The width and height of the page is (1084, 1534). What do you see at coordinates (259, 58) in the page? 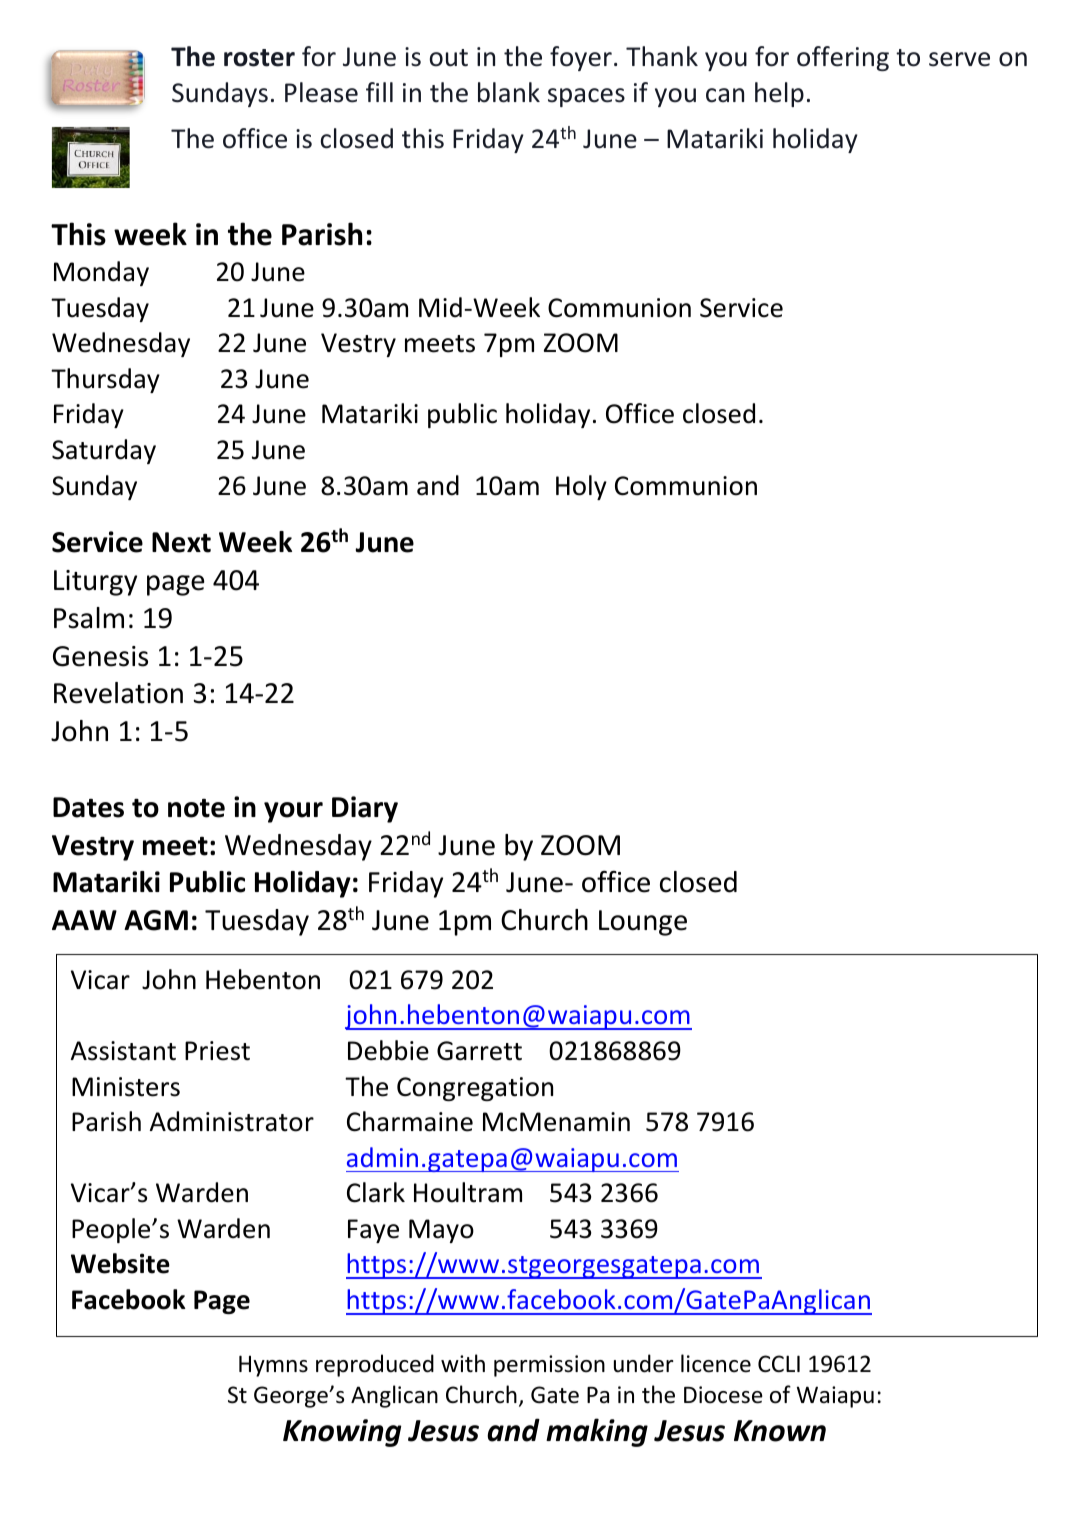
I see `roster` at bounding box center [259, 58].
